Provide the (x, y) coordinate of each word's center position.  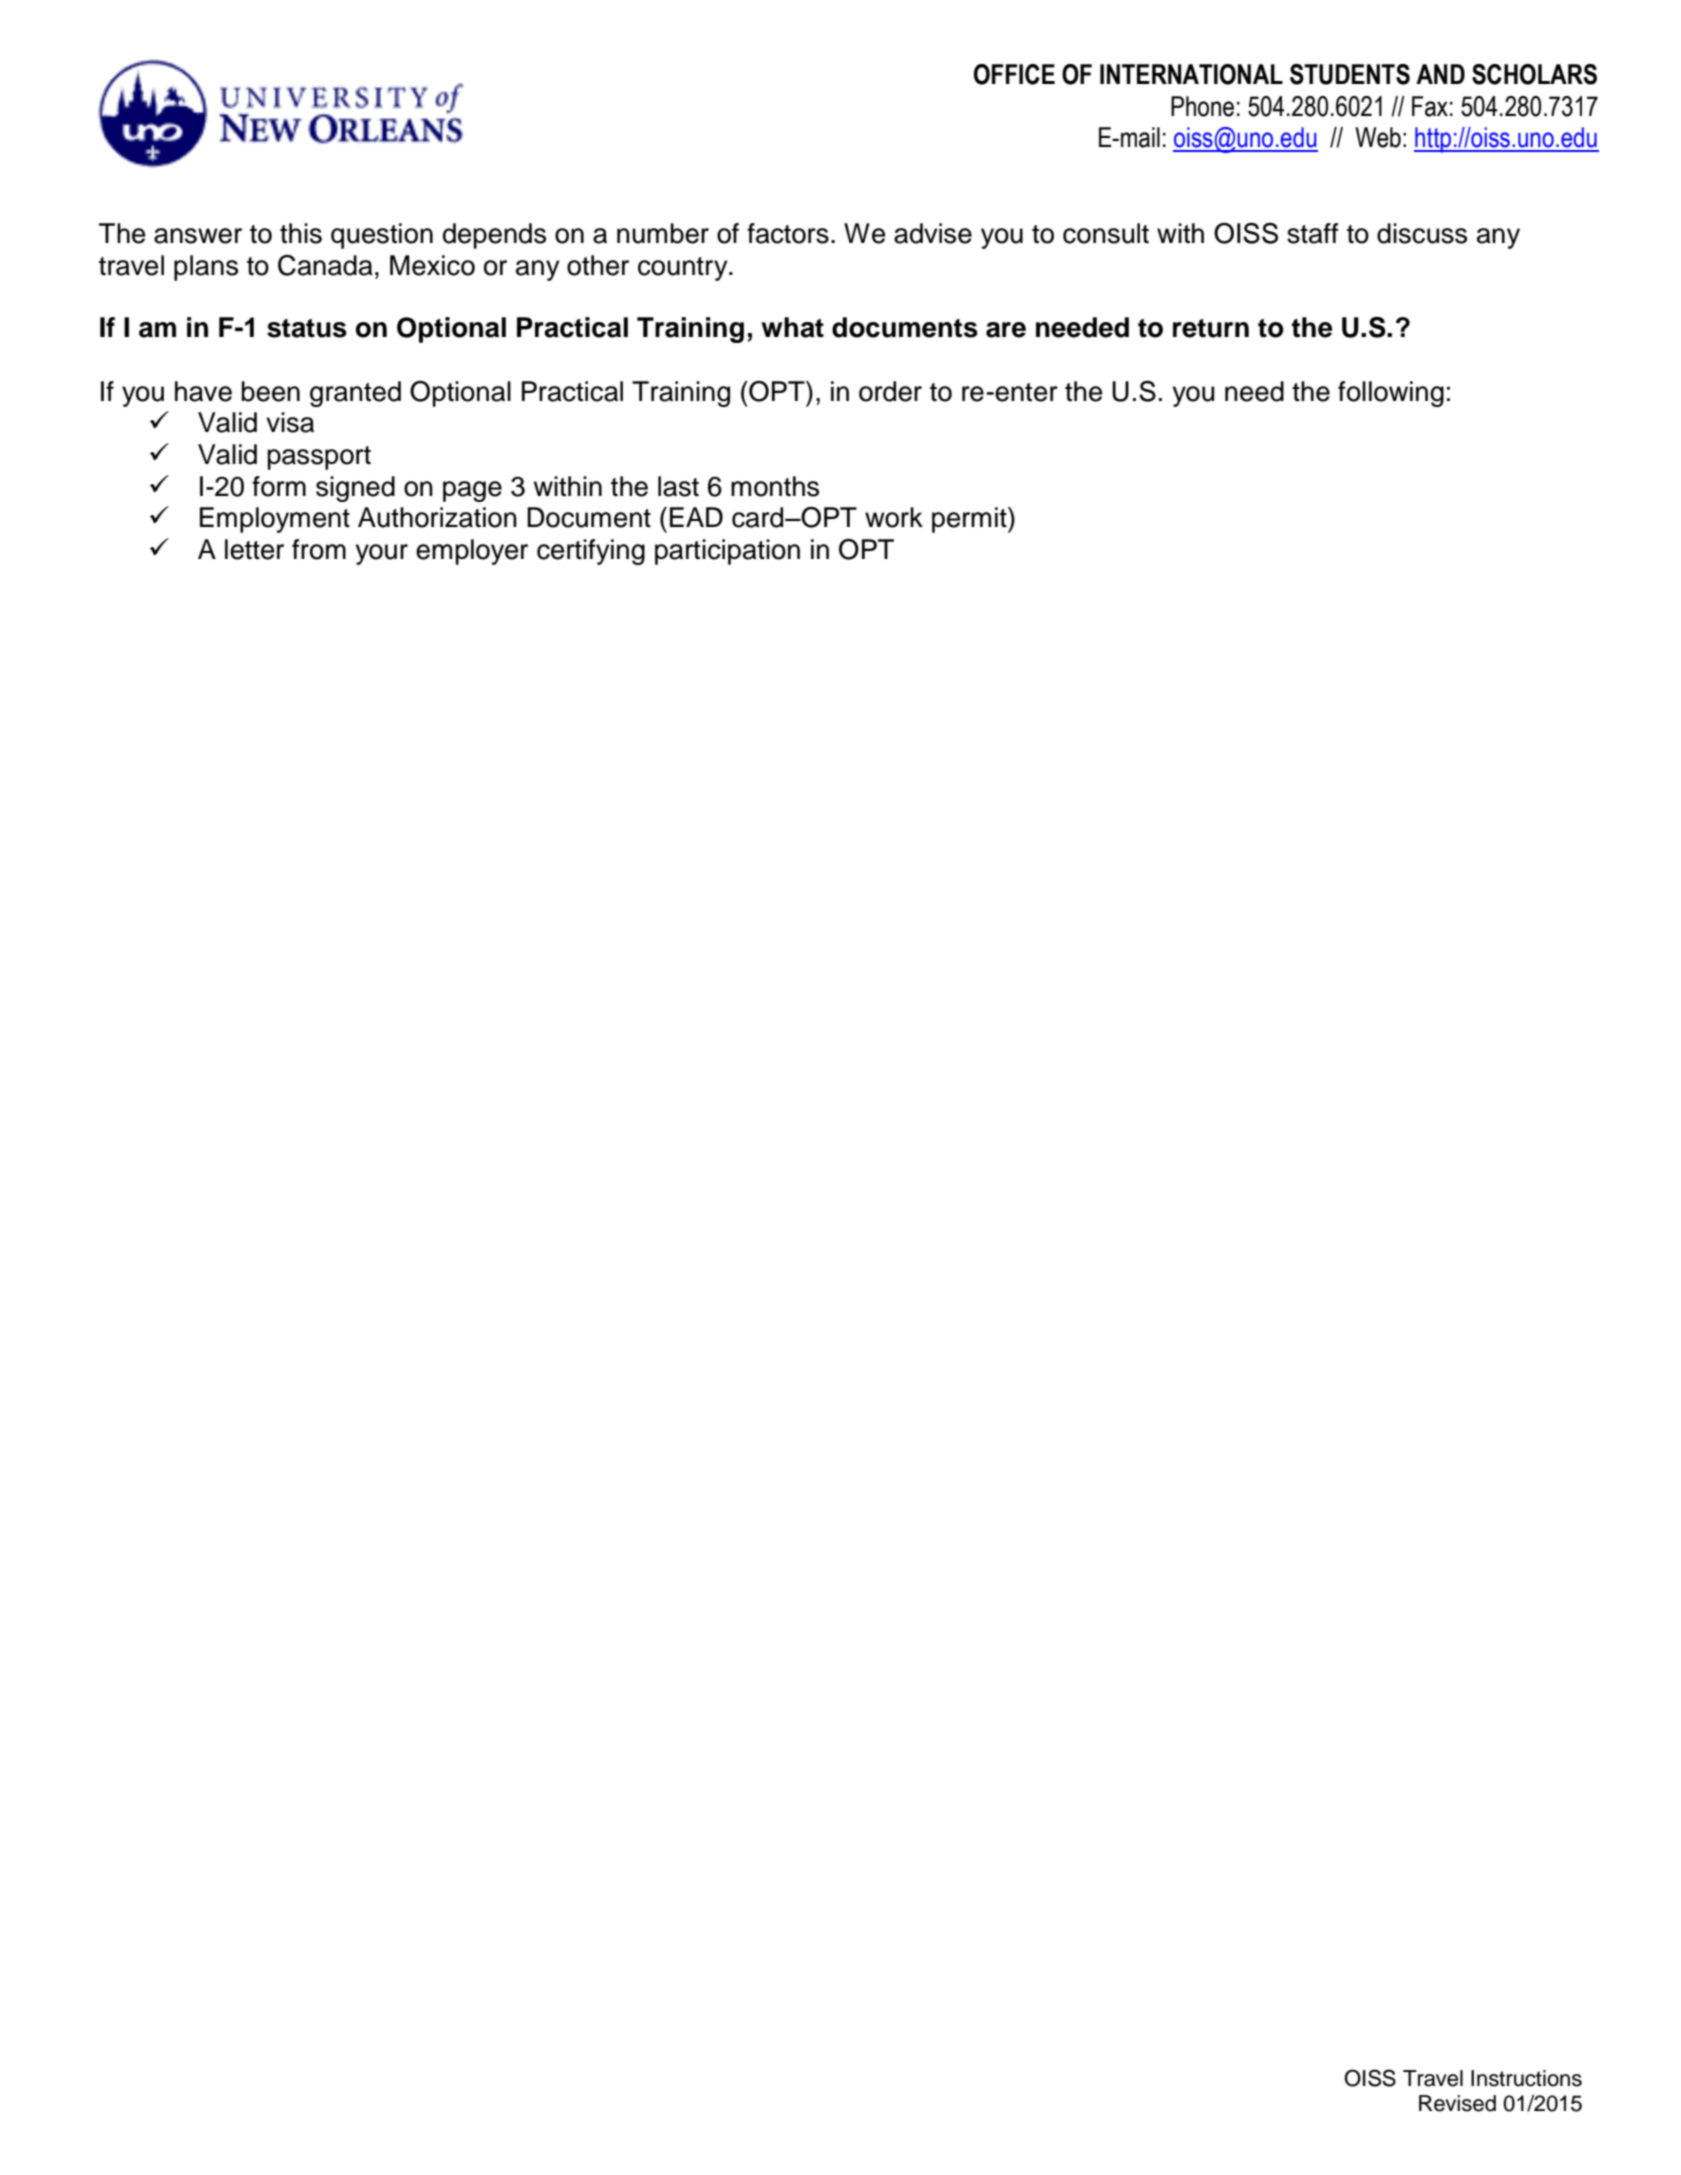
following (1391, 394)
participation (727, 552)
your (381, 554)
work (894, 517)
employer (472, 552)
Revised (1457, 2103)
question (382, 236)
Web (1378, 137)
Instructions (1526, 2078)
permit (970, 520)
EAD (696, 517)
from (319, 549)
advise (933, 233)
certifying (591, 552)
